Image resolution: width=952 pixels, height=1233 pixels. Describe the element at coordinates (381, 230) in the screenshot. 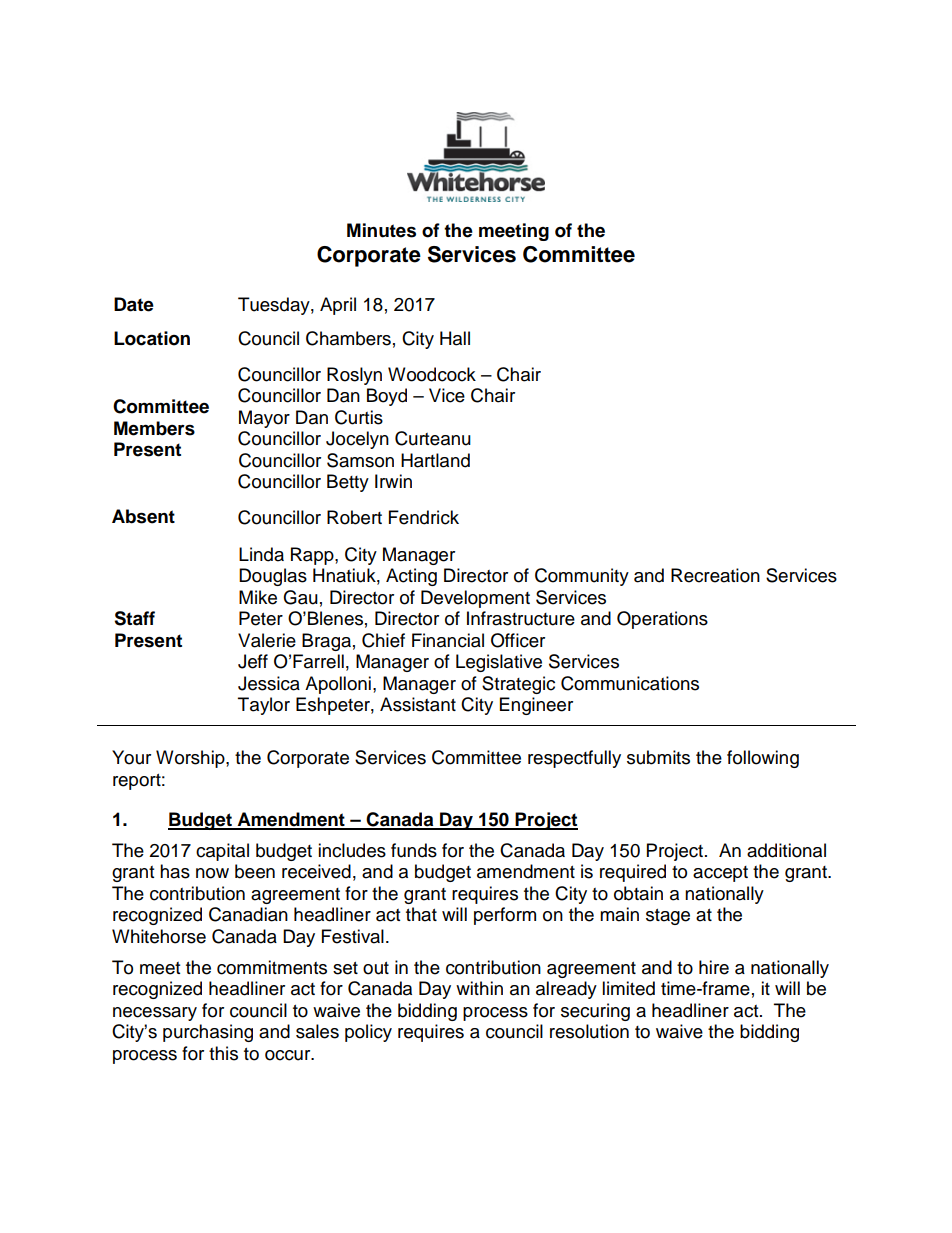

I see `Minutes` at that location.
